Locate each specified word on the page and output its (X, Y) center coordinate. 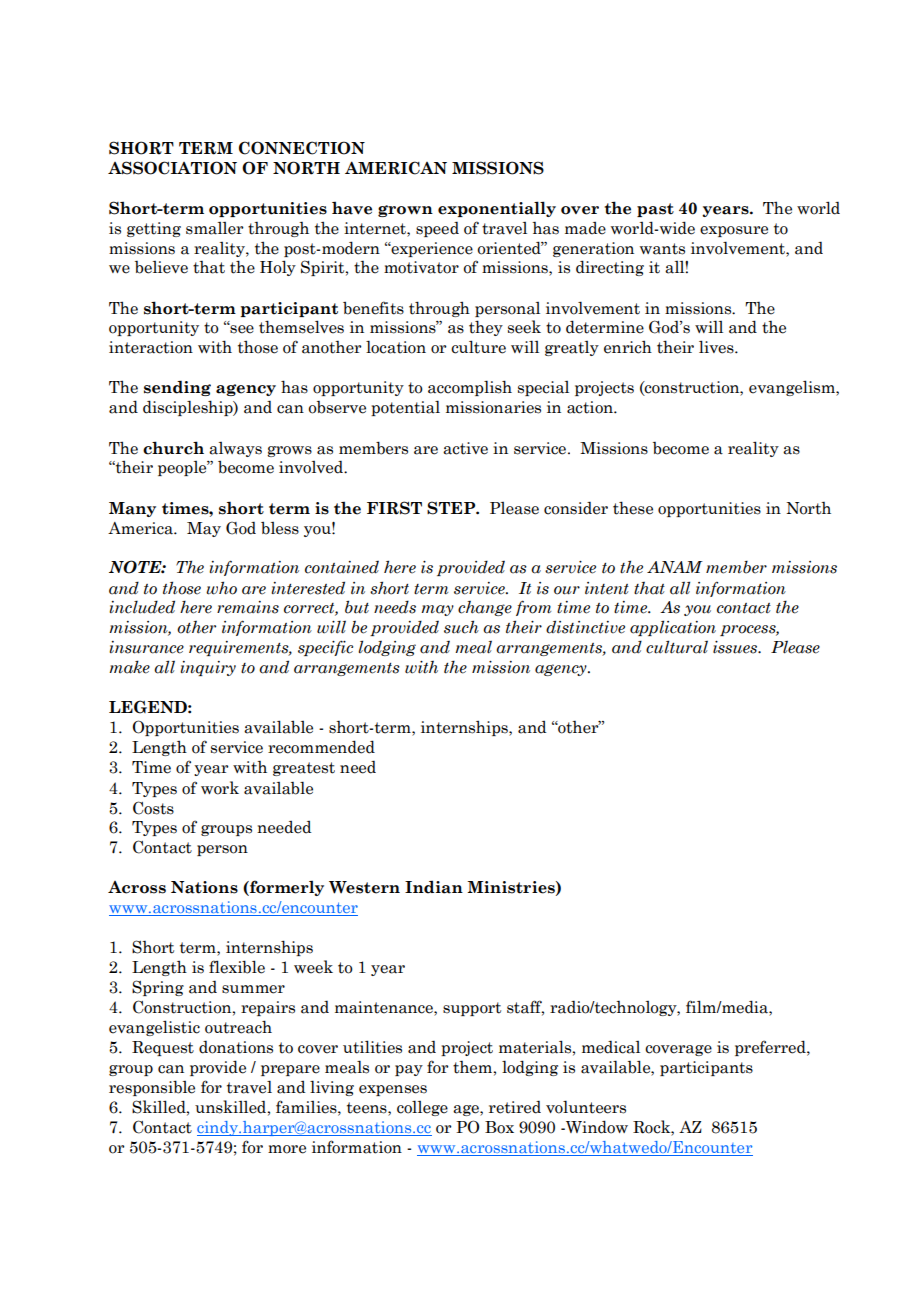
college (422, 1108)
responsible (152, 1088)
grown (405, 211)
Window (596, 1127)
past (655, 210)
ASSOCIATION (172, 168)
